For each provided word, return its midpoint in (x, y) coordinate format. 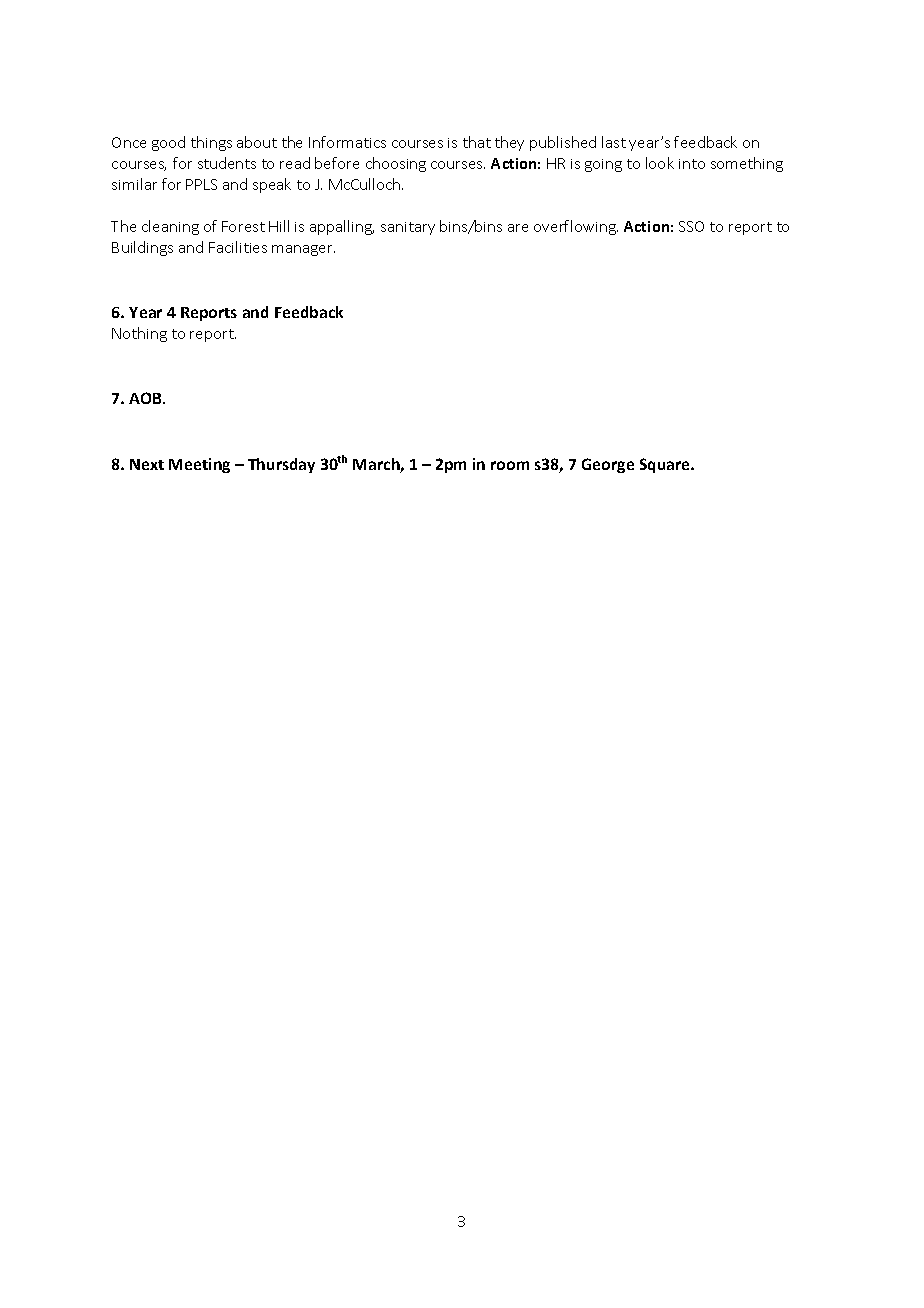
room (510, 465)
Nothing (139, 334)
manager (303, 250)
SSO (691, 226)
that (477, 142)
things (211, 143)
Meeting (199, 465)
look (660, 163)
